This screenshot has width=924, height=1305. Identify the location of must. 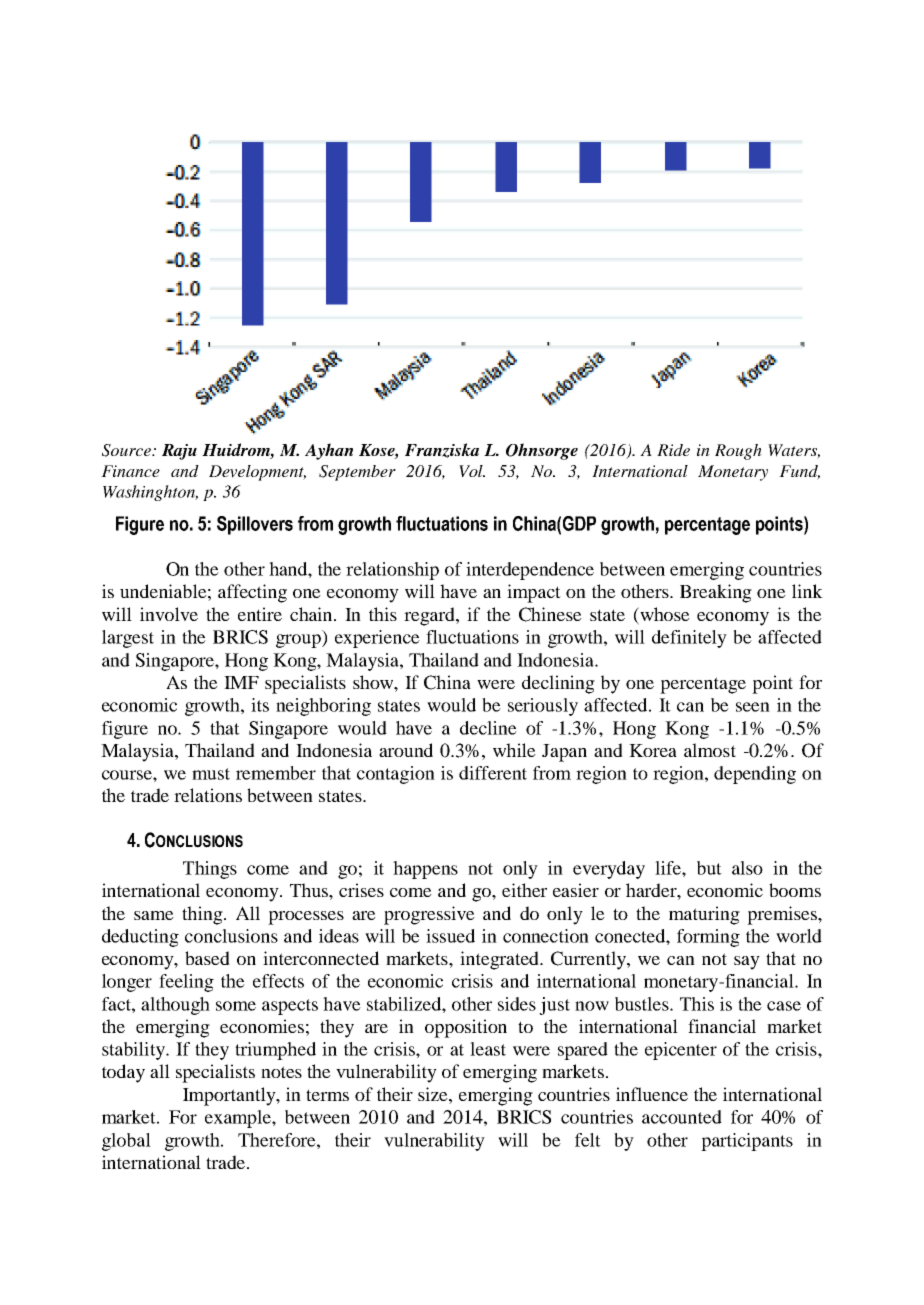
(211, 774).
